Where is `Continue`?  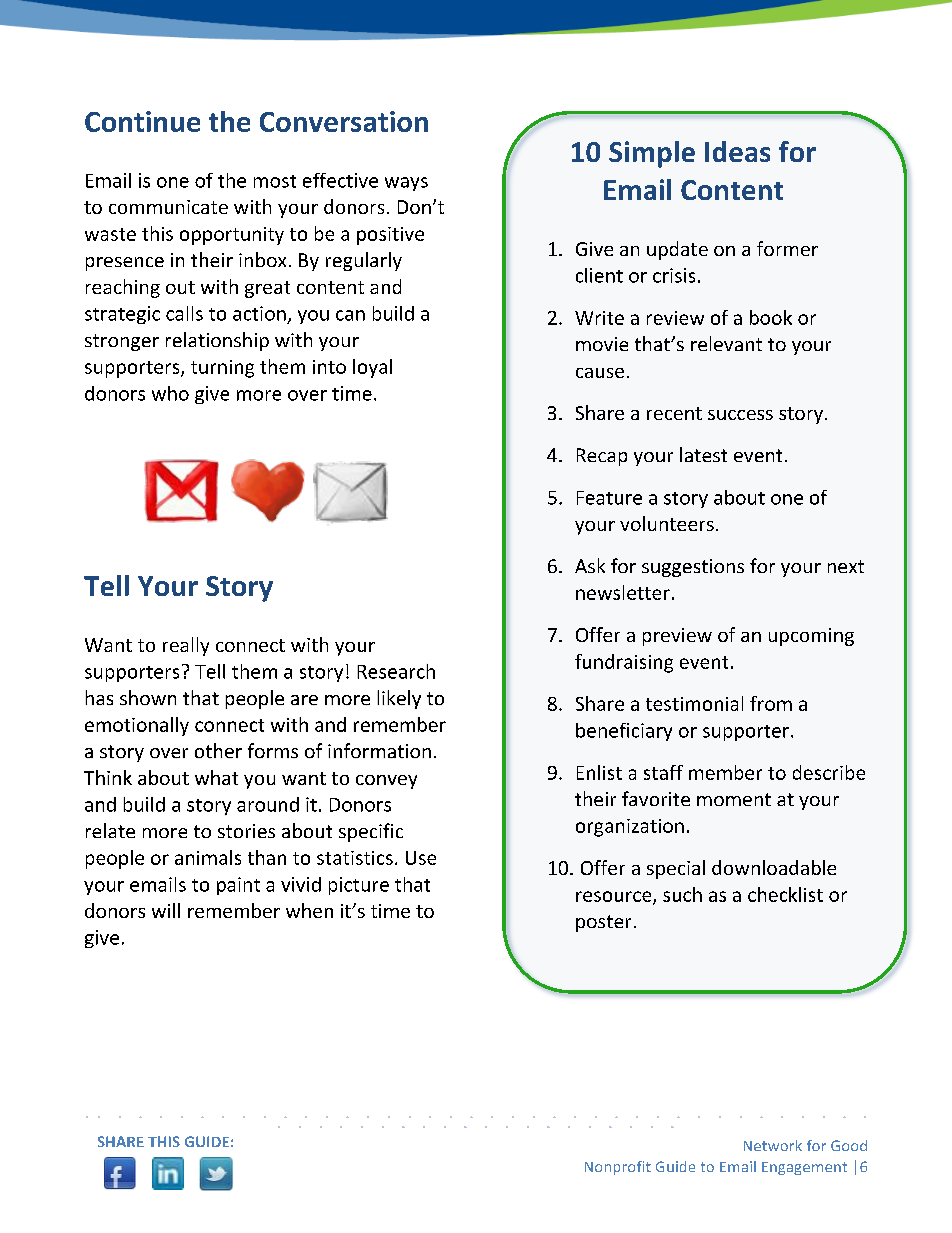 Continue is located at coordinates (142, 121).
